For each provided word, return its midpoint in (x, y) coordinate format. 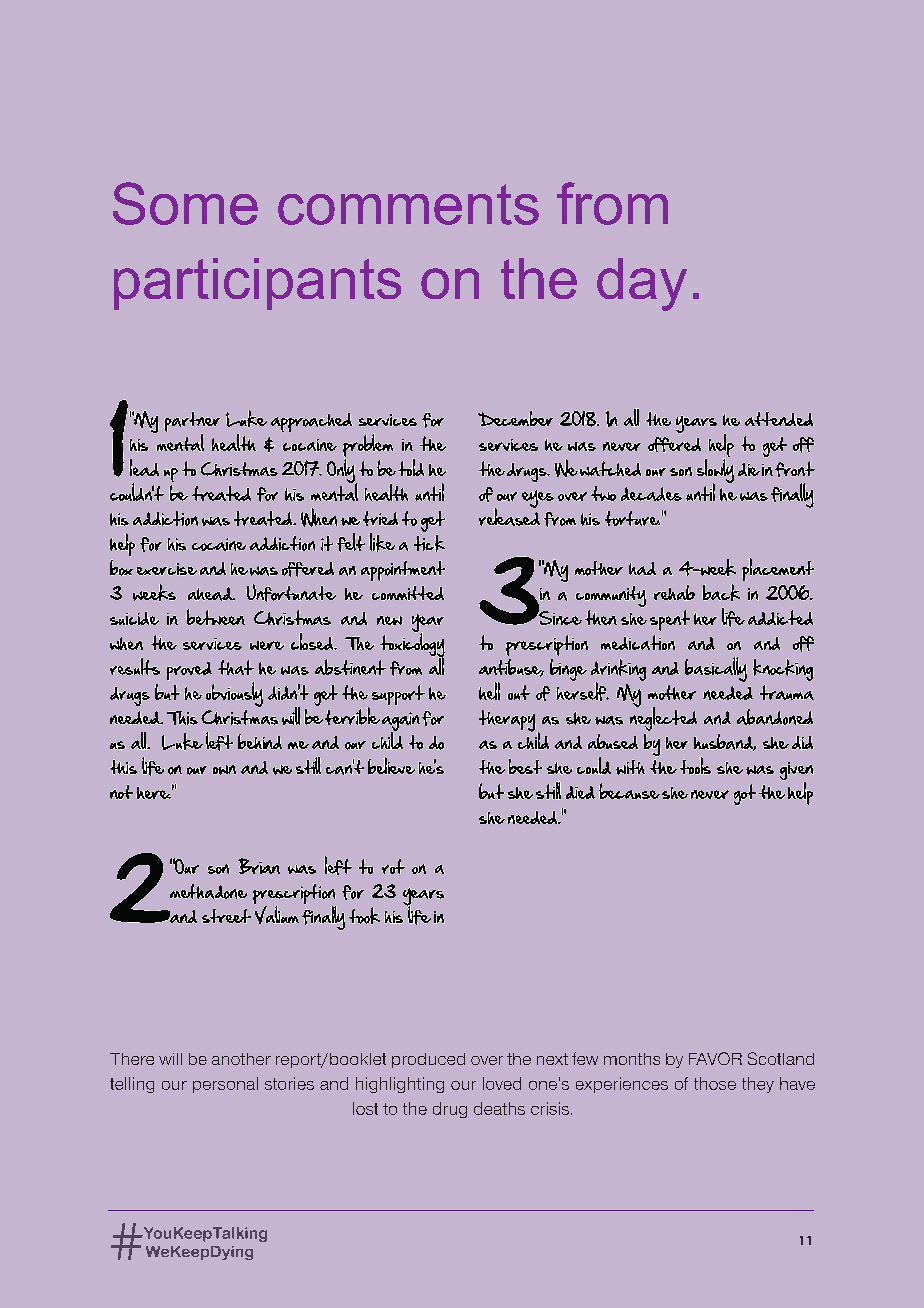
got (745, 795)
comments (408, 204)
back (721, 593)
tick (429, 543)
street (226, 916)
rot (393, 866)
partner (192, 422)
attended (779, 419)
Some (185, 203)
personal (225, 1085)
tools (695, 765)
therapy (508, 721)
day (642, 284)
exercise (167, 569)
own (224, 769)
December (515, 418)
